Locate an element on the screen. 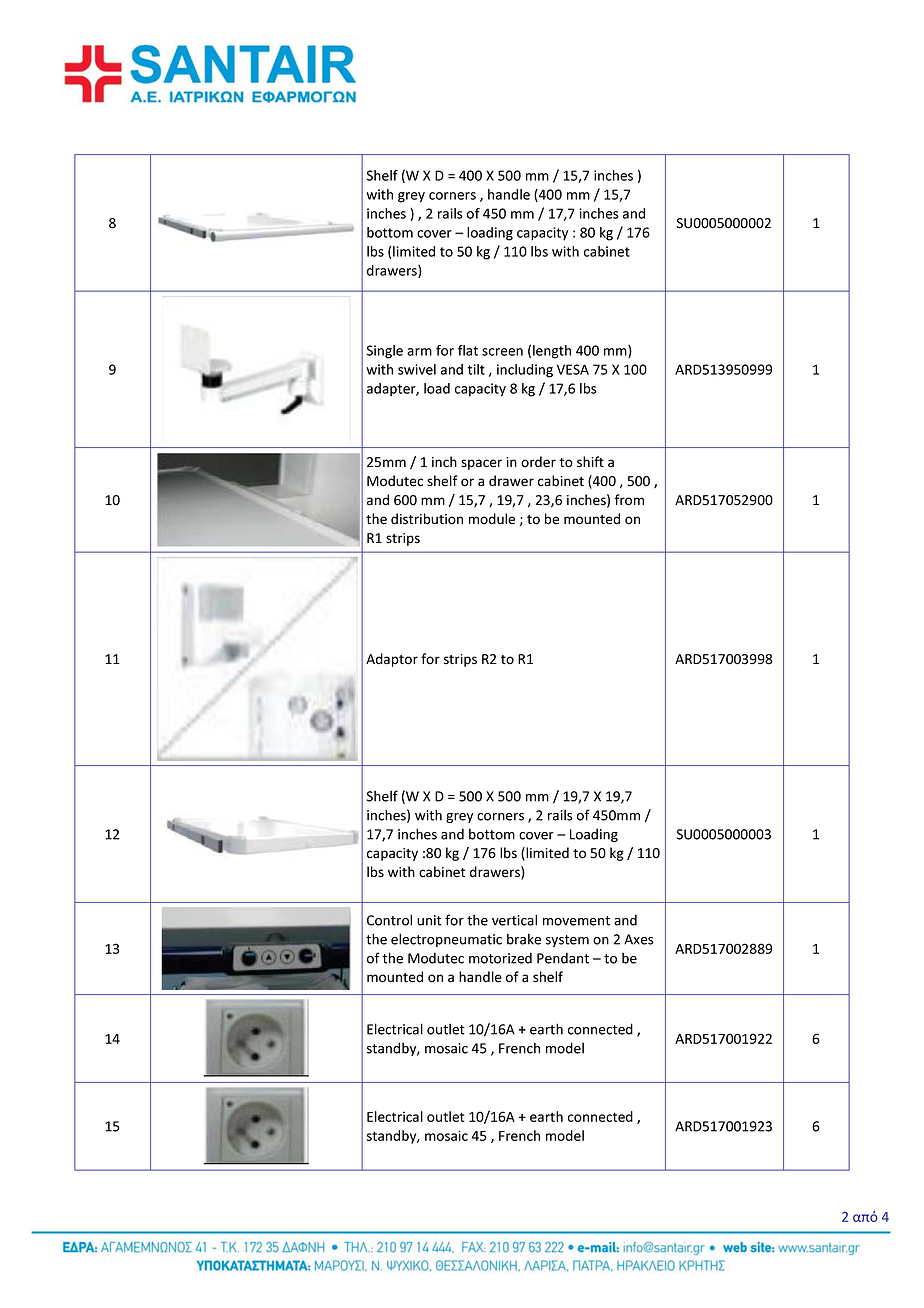 The image size is (924, 1308). including is located at coordinates (525, 371).
